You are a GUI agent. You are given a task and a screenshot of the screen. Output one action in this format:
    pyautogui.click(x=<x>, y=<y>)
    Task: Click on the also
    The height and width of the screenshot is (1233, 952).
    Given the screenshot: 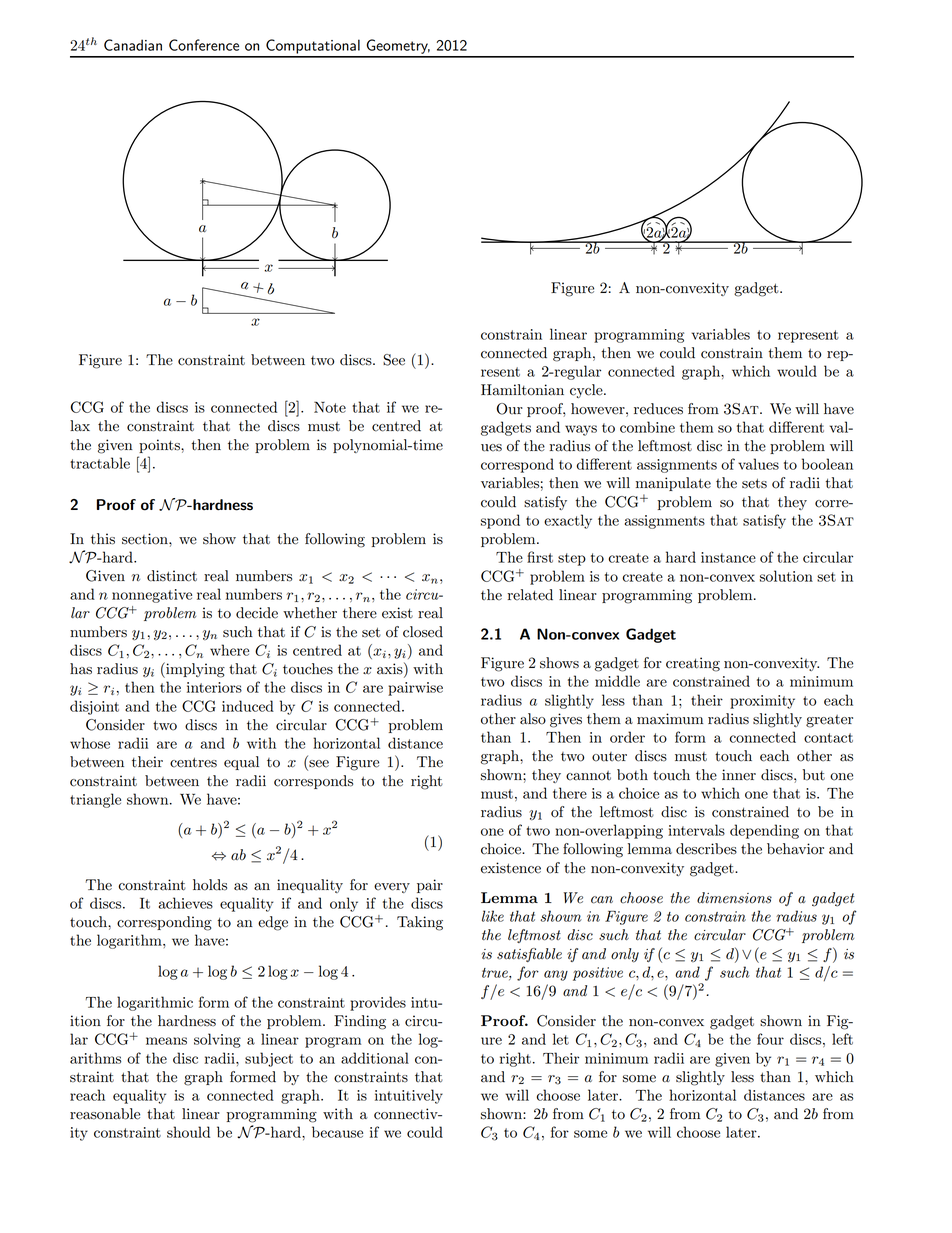 What is the action you would take?
    pyautogui.click(x=533, y=719)
